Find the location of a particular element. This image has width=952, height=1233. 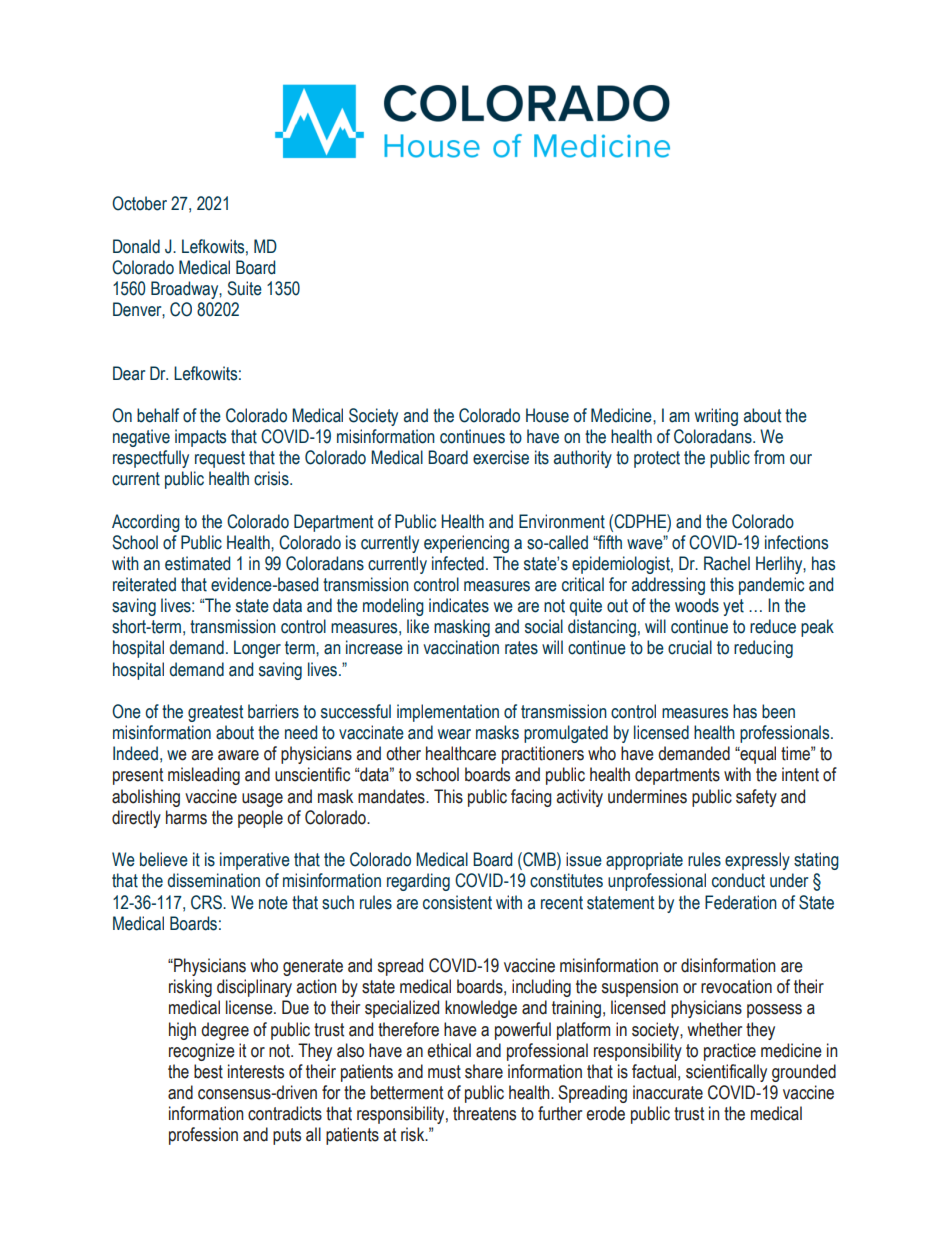

Longer is located at coordinates (257, 649).
